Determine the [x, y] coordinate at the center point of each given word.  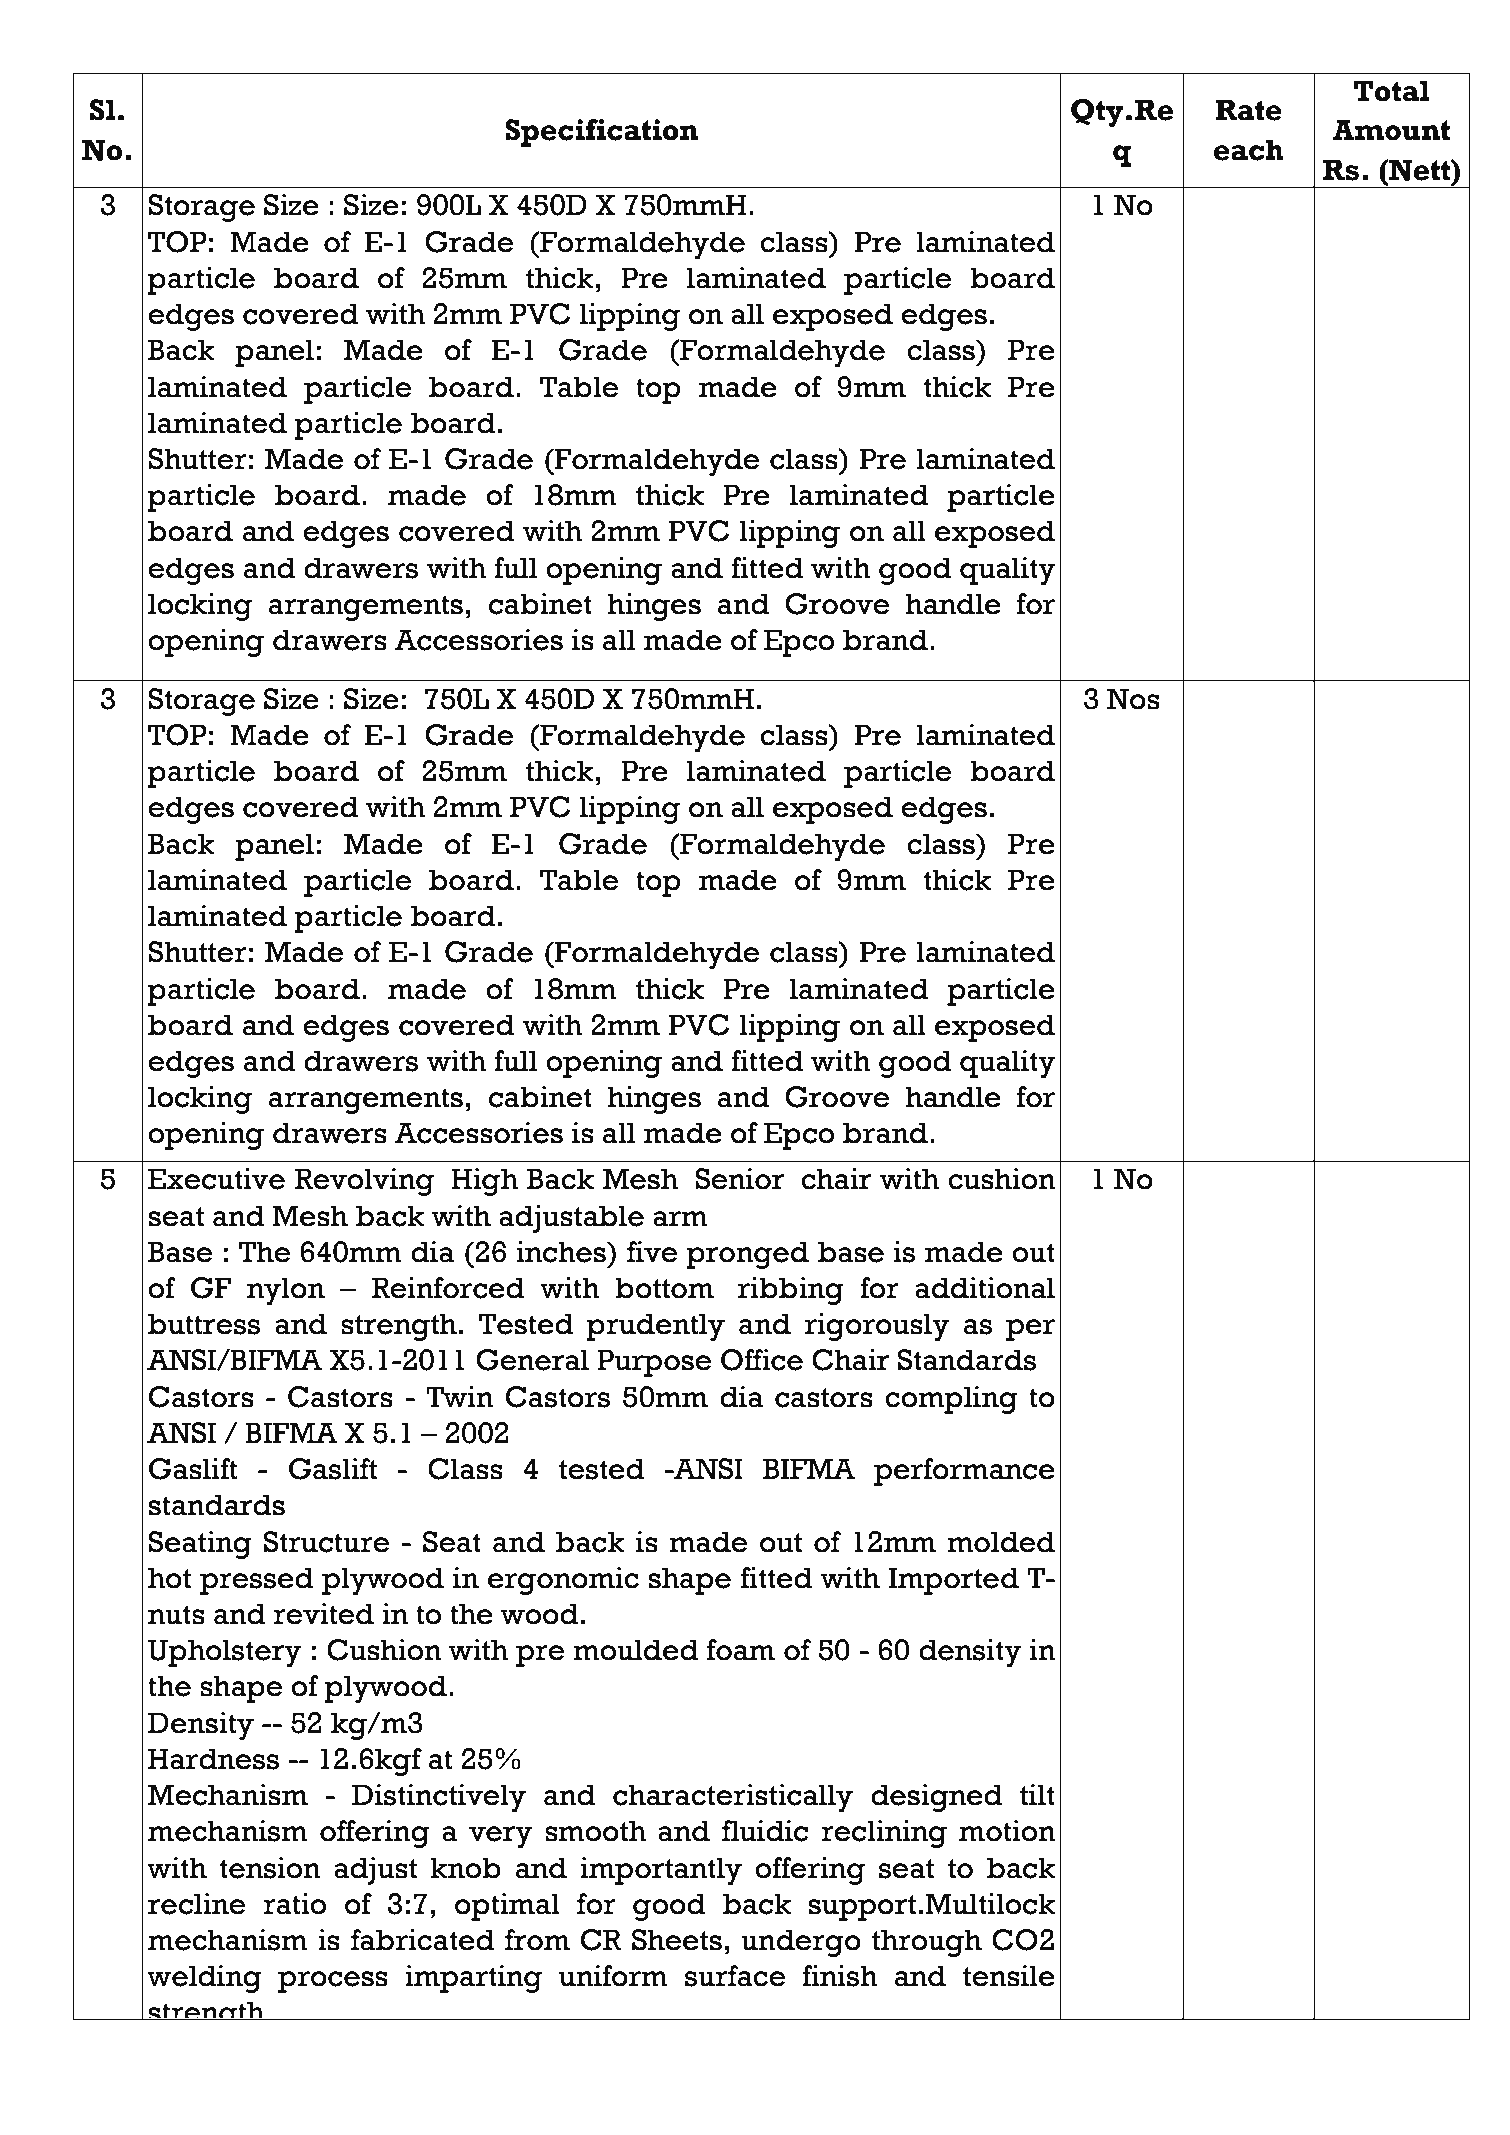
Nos [1133, 699]
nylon [286, 1291]
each [1249, 150]
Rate [1248, 110]
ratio [294, 1904]
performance [964, 1472]
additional [985, 1288]
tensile [1009, 1976]
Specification [602, 133]
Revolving [364, 1182]
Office [762, 1360]
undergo [801, 1943]
